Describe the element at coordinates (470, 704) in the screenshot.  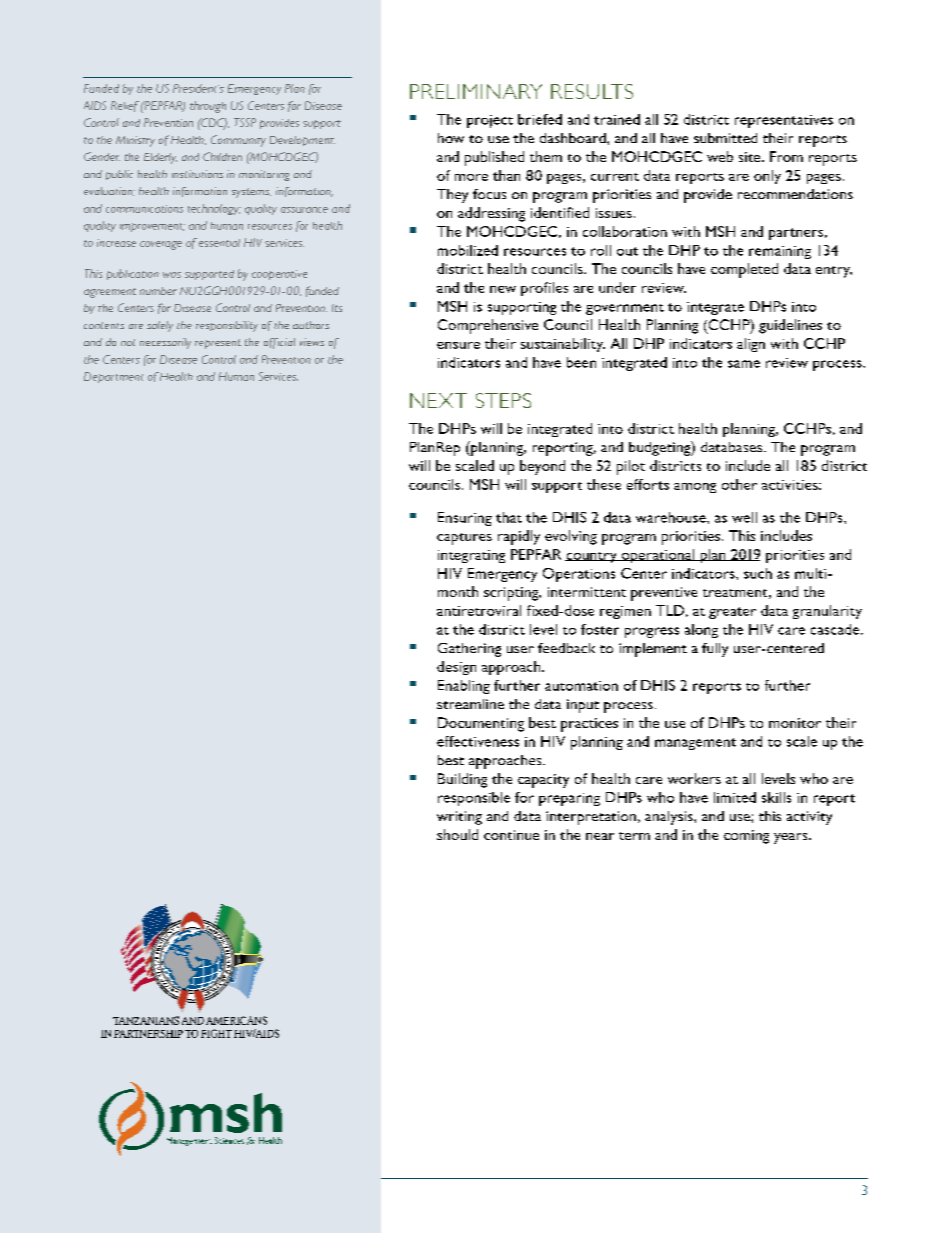
I see `streamline` at that location.
